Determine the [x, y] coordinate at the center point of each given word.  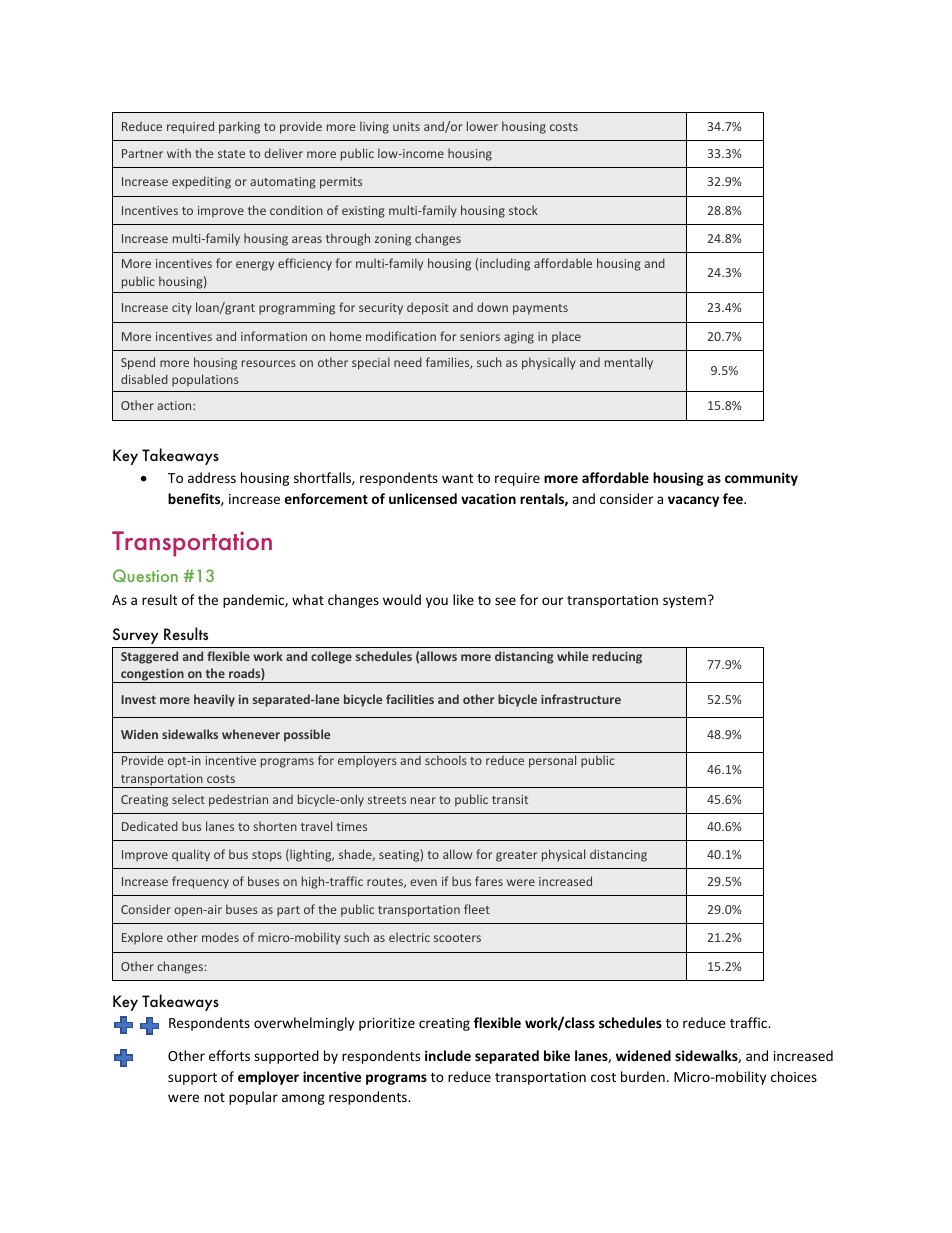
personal [552, 761]
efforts [229, 1055]
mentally [629, 363]
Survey [136, 636]
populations [205, 380]
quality [191, 855]
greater [516, 856]
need [408, 362]
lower [482, 126]
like [463, 599]
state [231, 154]
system [686, 601]
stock [523, 210]
